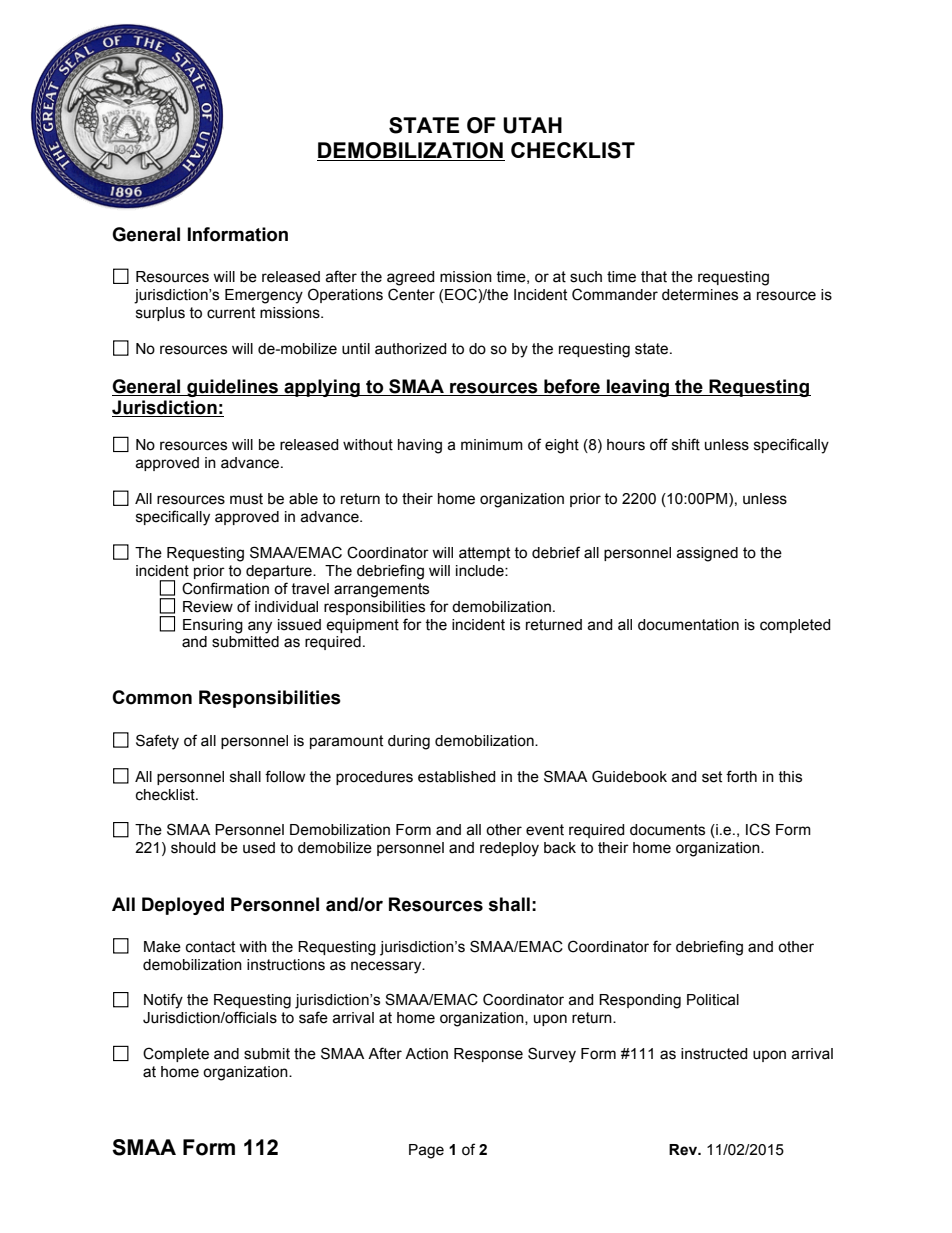 The image size is (952, 1233). What do you see at coordinates (714, 1054) in the page?
I see `instructed` at bounding box center [714, 1054].
